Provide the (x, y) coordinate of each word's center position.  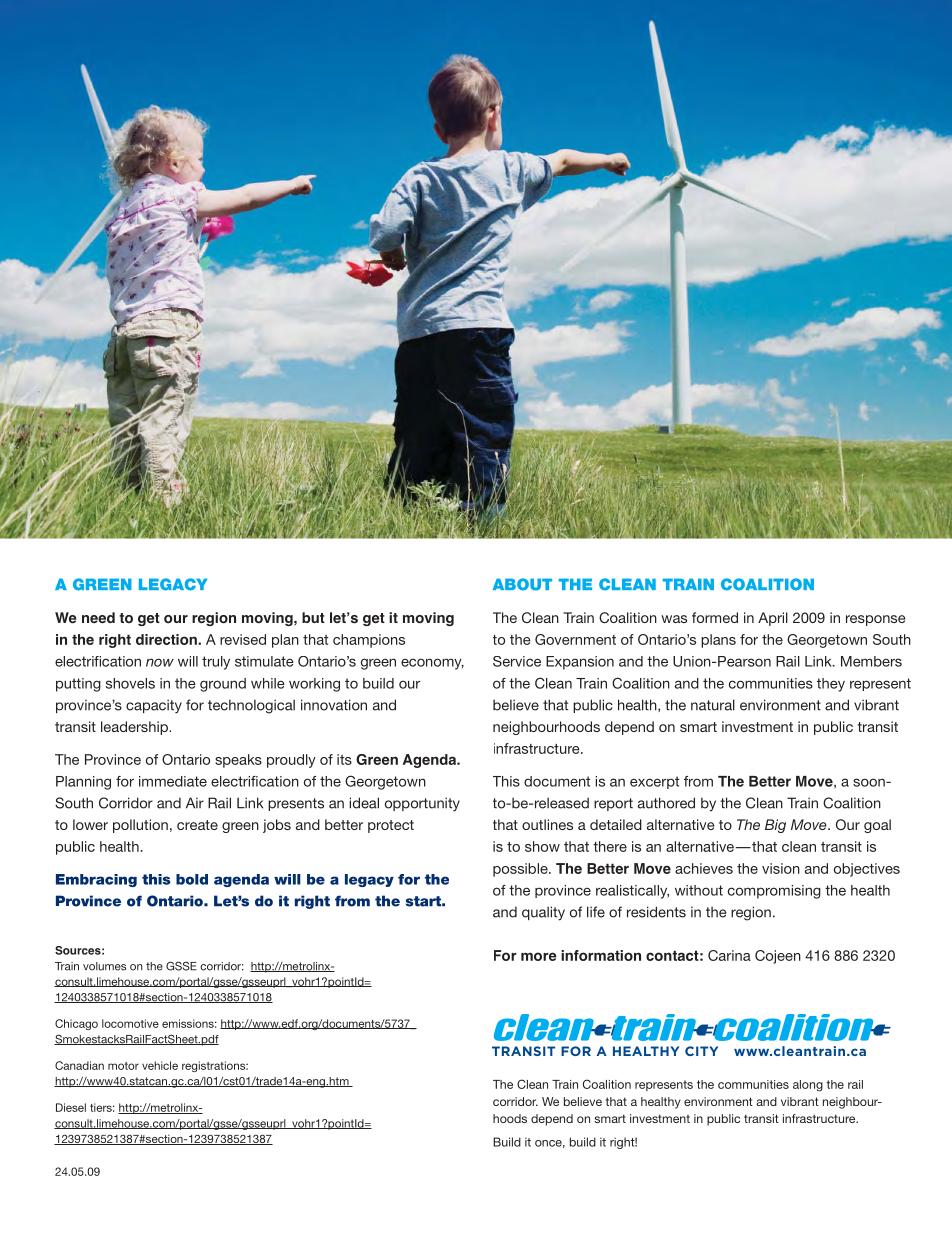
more (539, 956)
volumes (104, 966)
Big (775, 826)
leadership (135, 728)
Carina (729, 955)
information (601, 955)
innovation (334, 705)
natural (713, 705)
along (808, 1086)
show (542, 846)
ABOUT (522, 584)
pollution (140, 826)
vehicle (160, 1065)
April (773, 619)
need (98, 618)
